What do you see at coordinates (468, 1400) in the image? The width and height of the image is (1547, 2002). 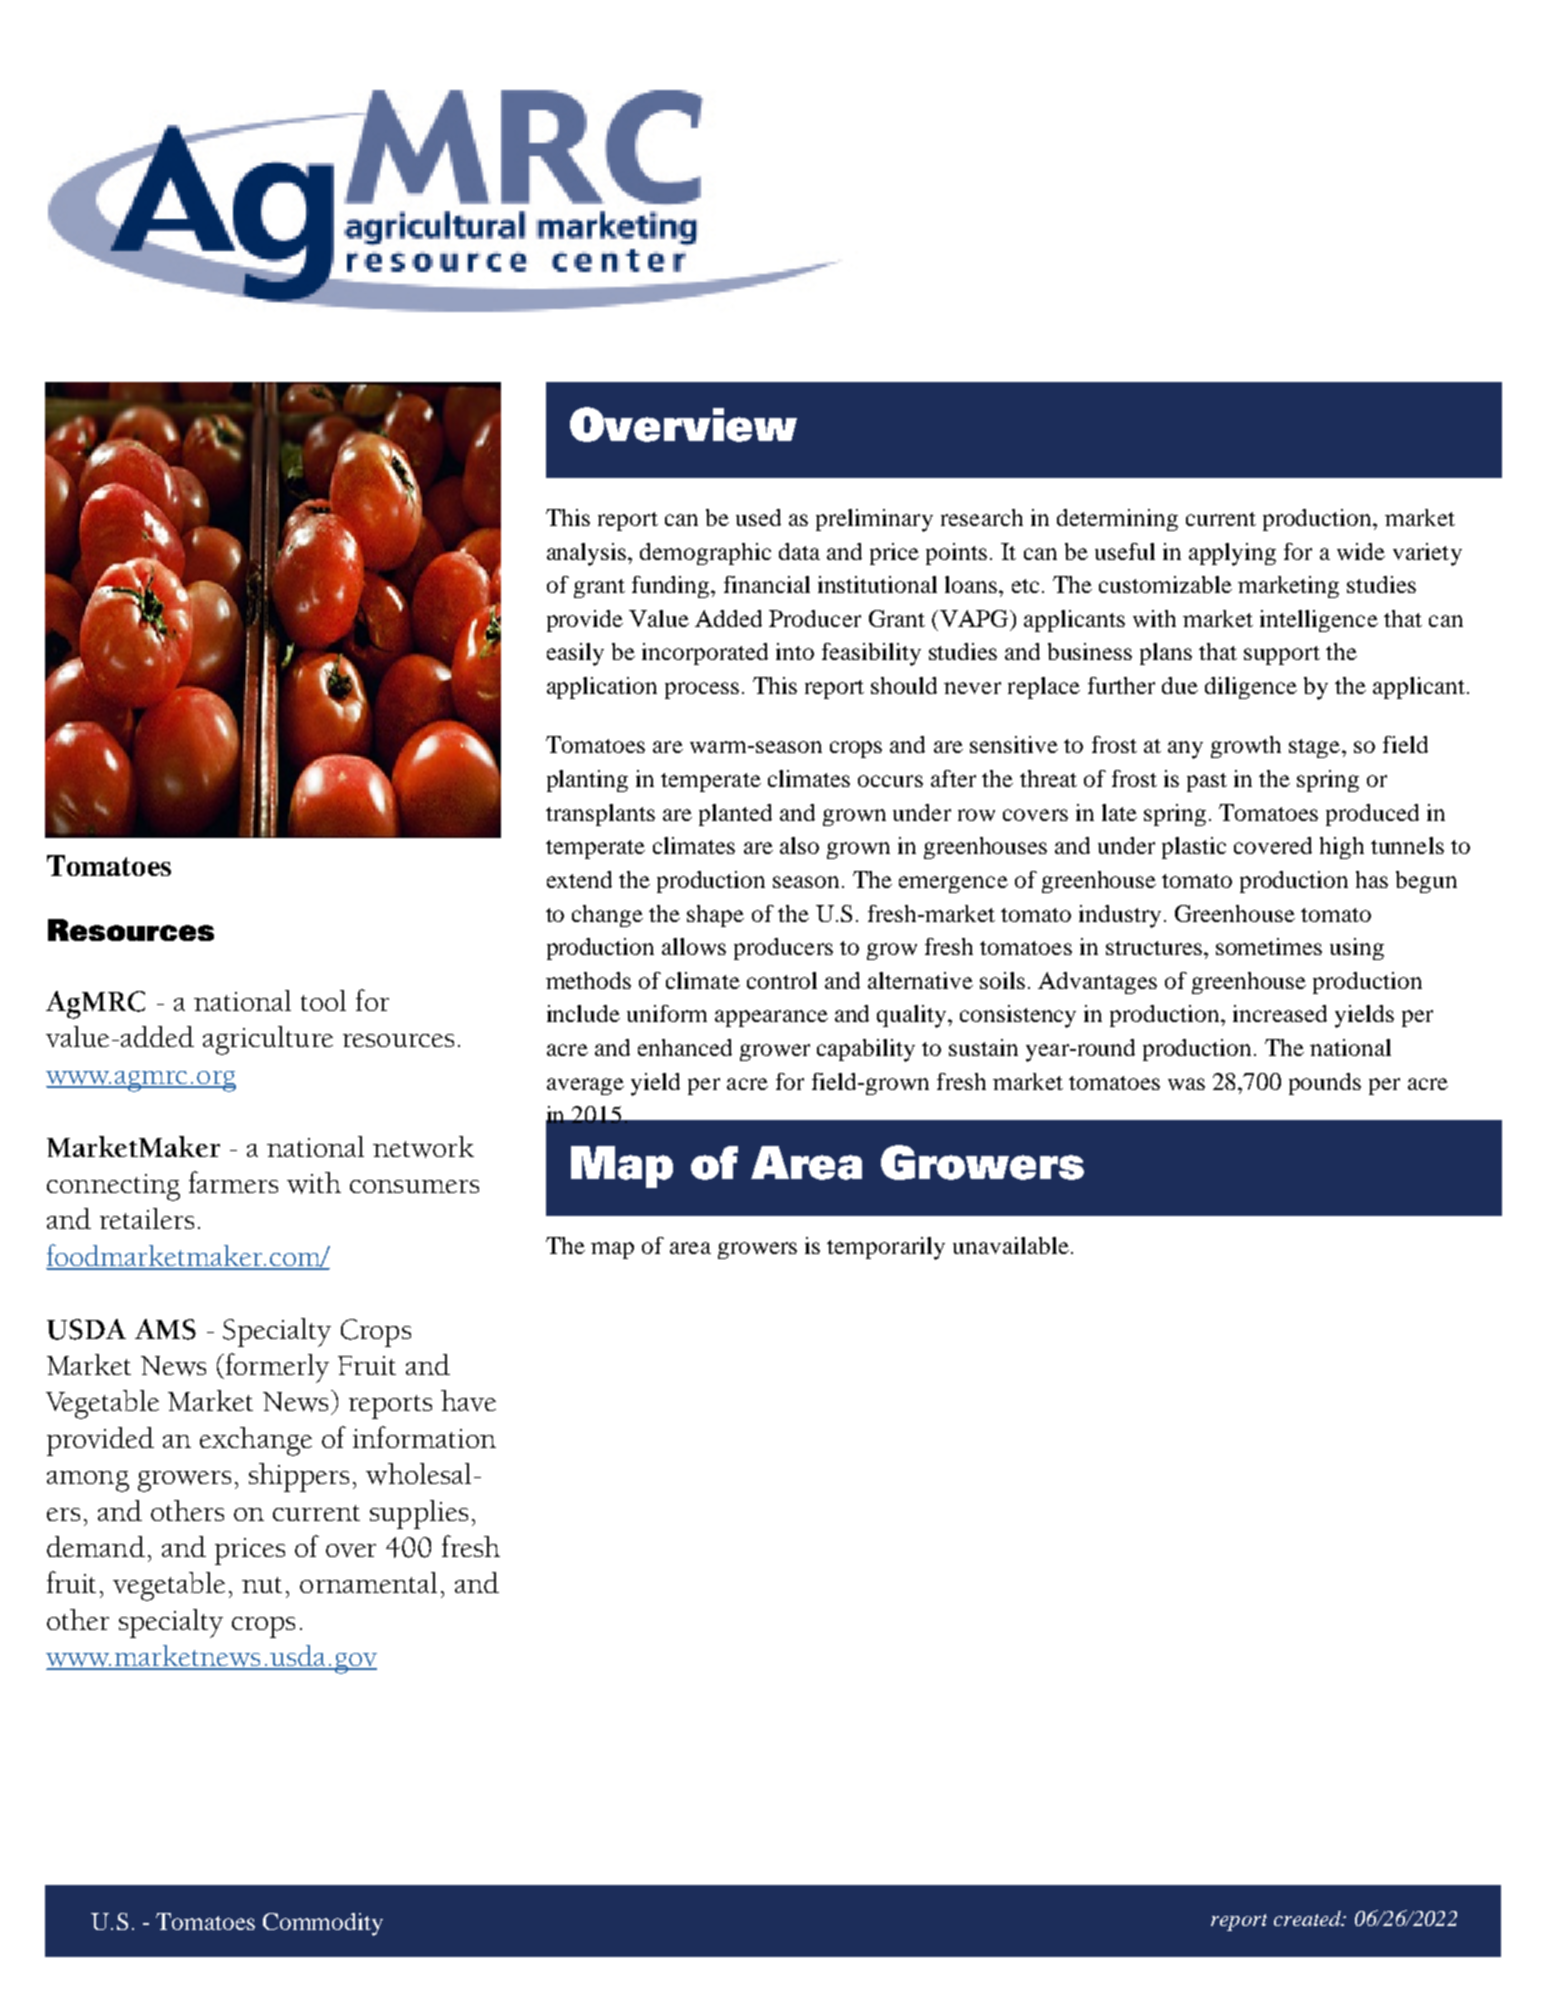 I see `have` at bounding box center [468, 1400].
